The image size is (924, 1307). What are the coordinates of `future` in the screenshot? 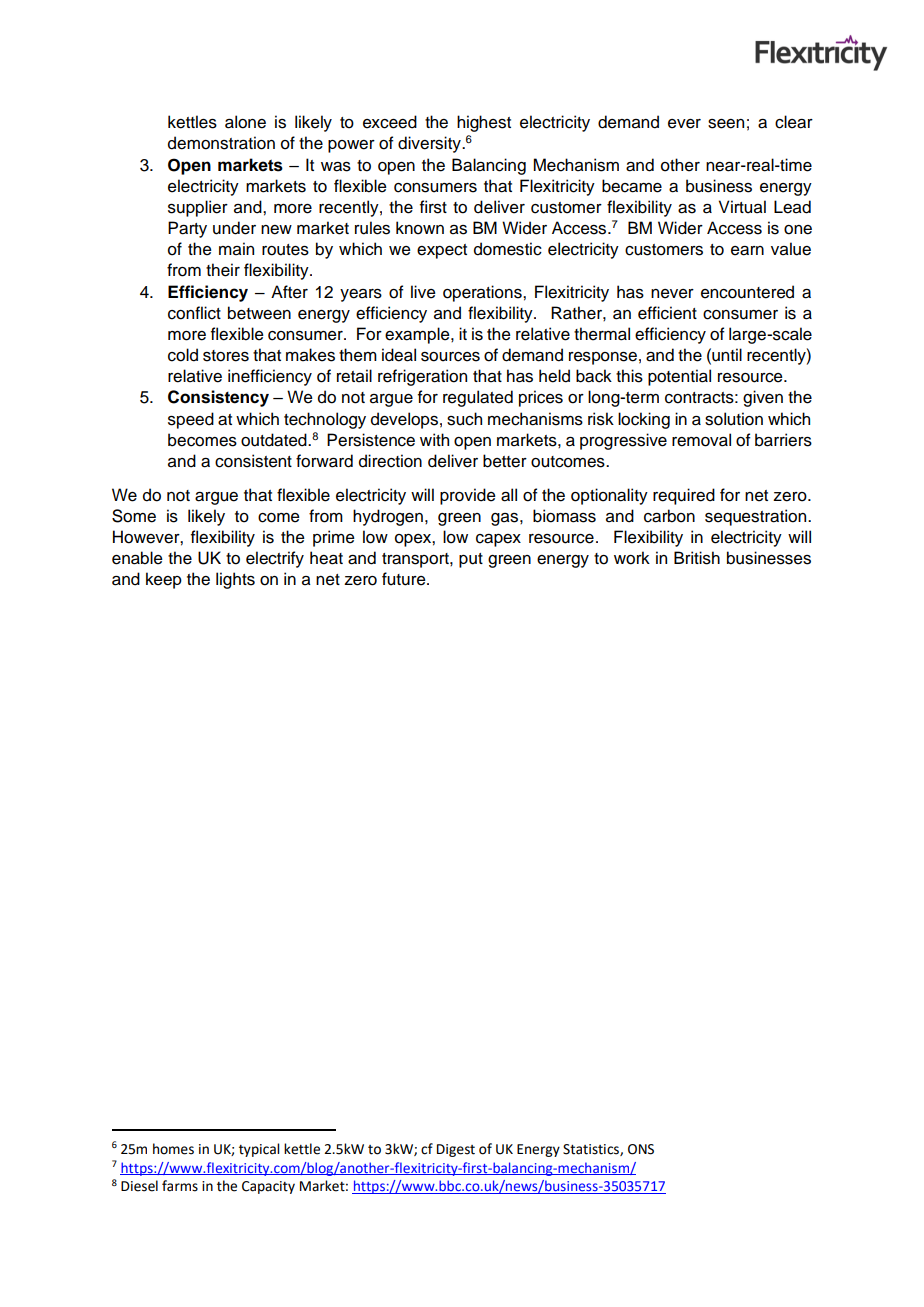 It's located at (405, 579).
